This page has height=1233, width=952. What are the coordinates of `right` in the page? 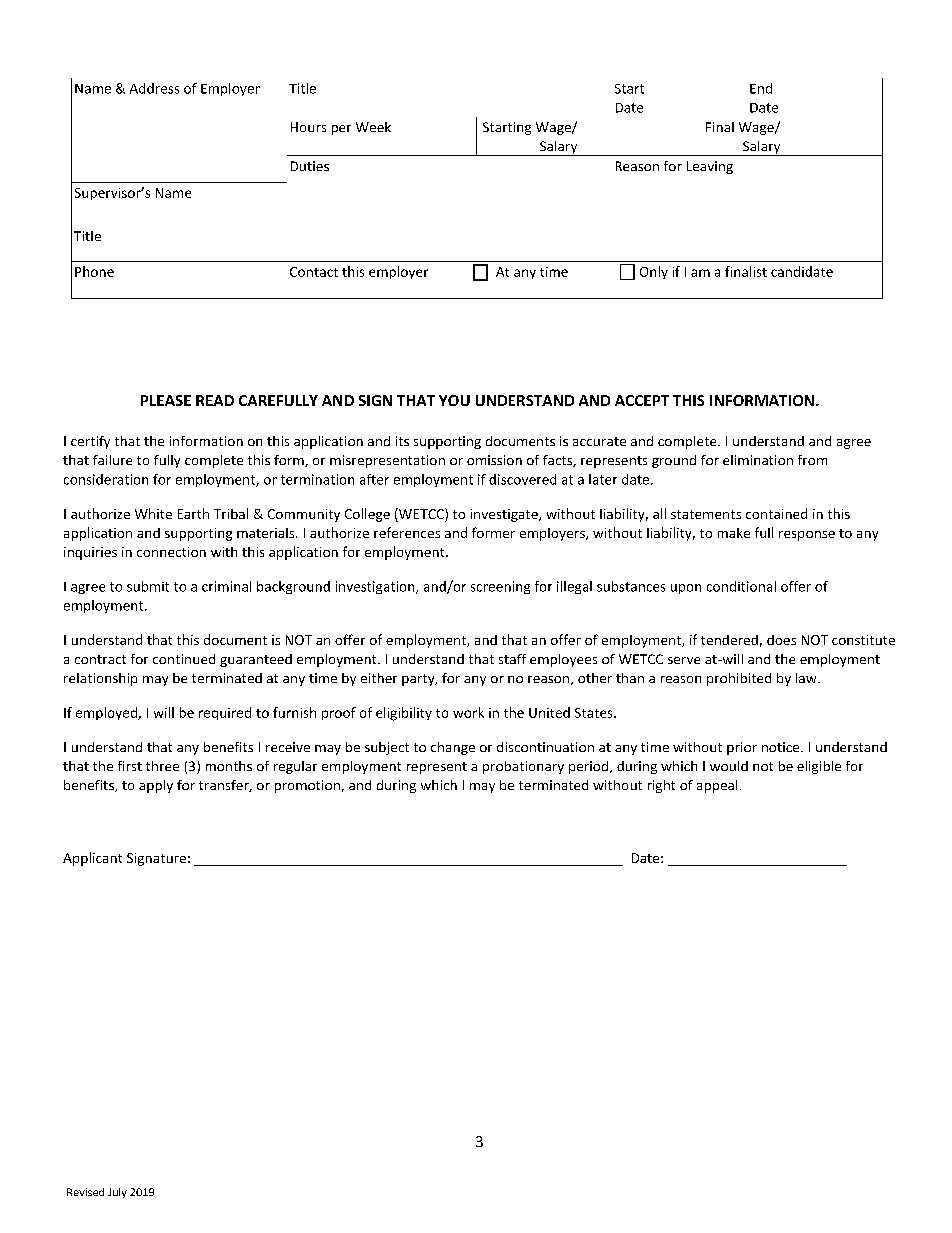 It's located at (661, 786).
